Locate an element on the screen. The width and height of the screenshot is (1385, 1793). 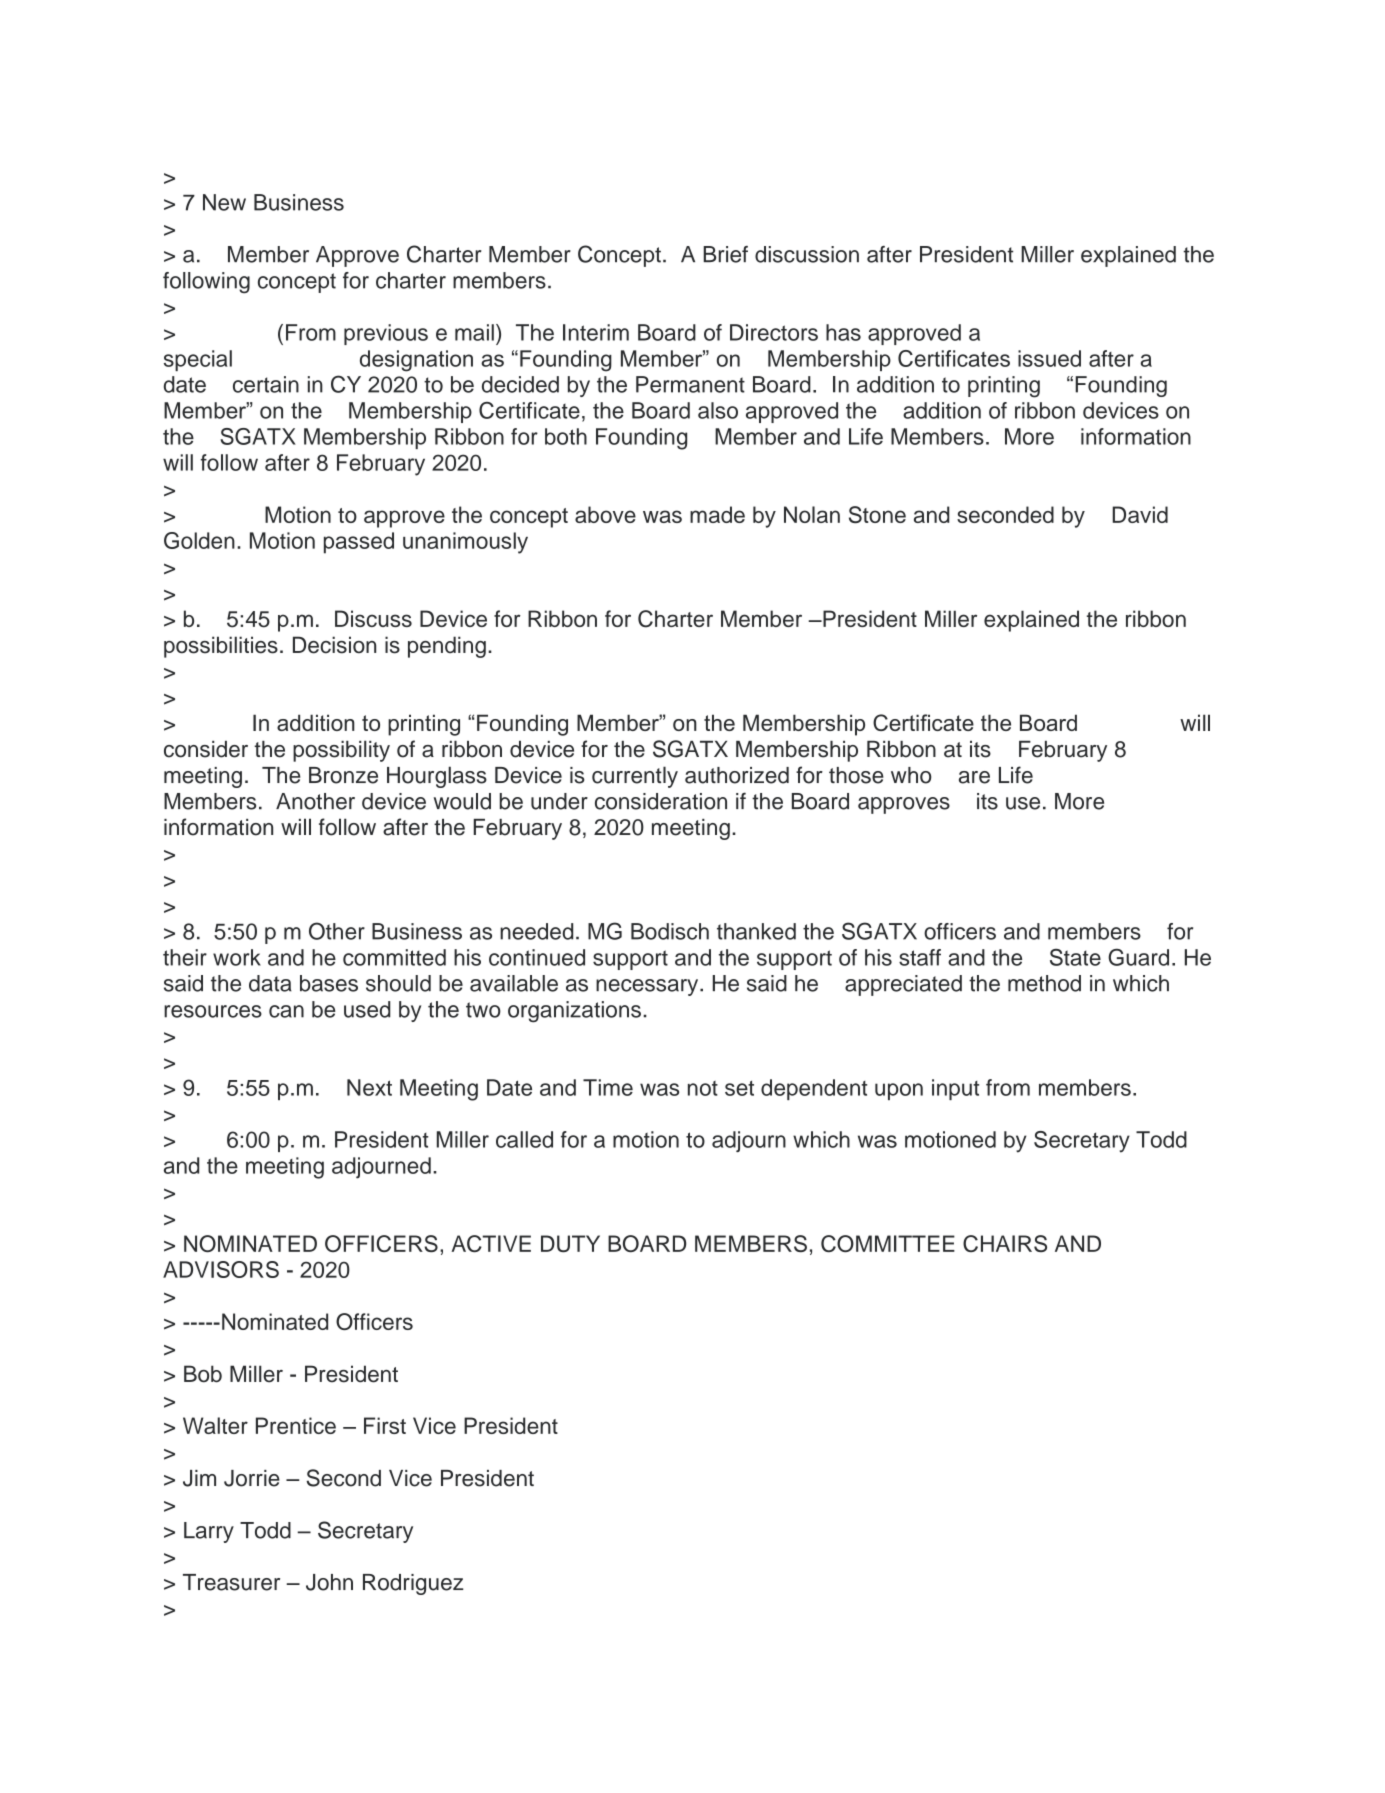
are is located at coordinates (974, 777).
